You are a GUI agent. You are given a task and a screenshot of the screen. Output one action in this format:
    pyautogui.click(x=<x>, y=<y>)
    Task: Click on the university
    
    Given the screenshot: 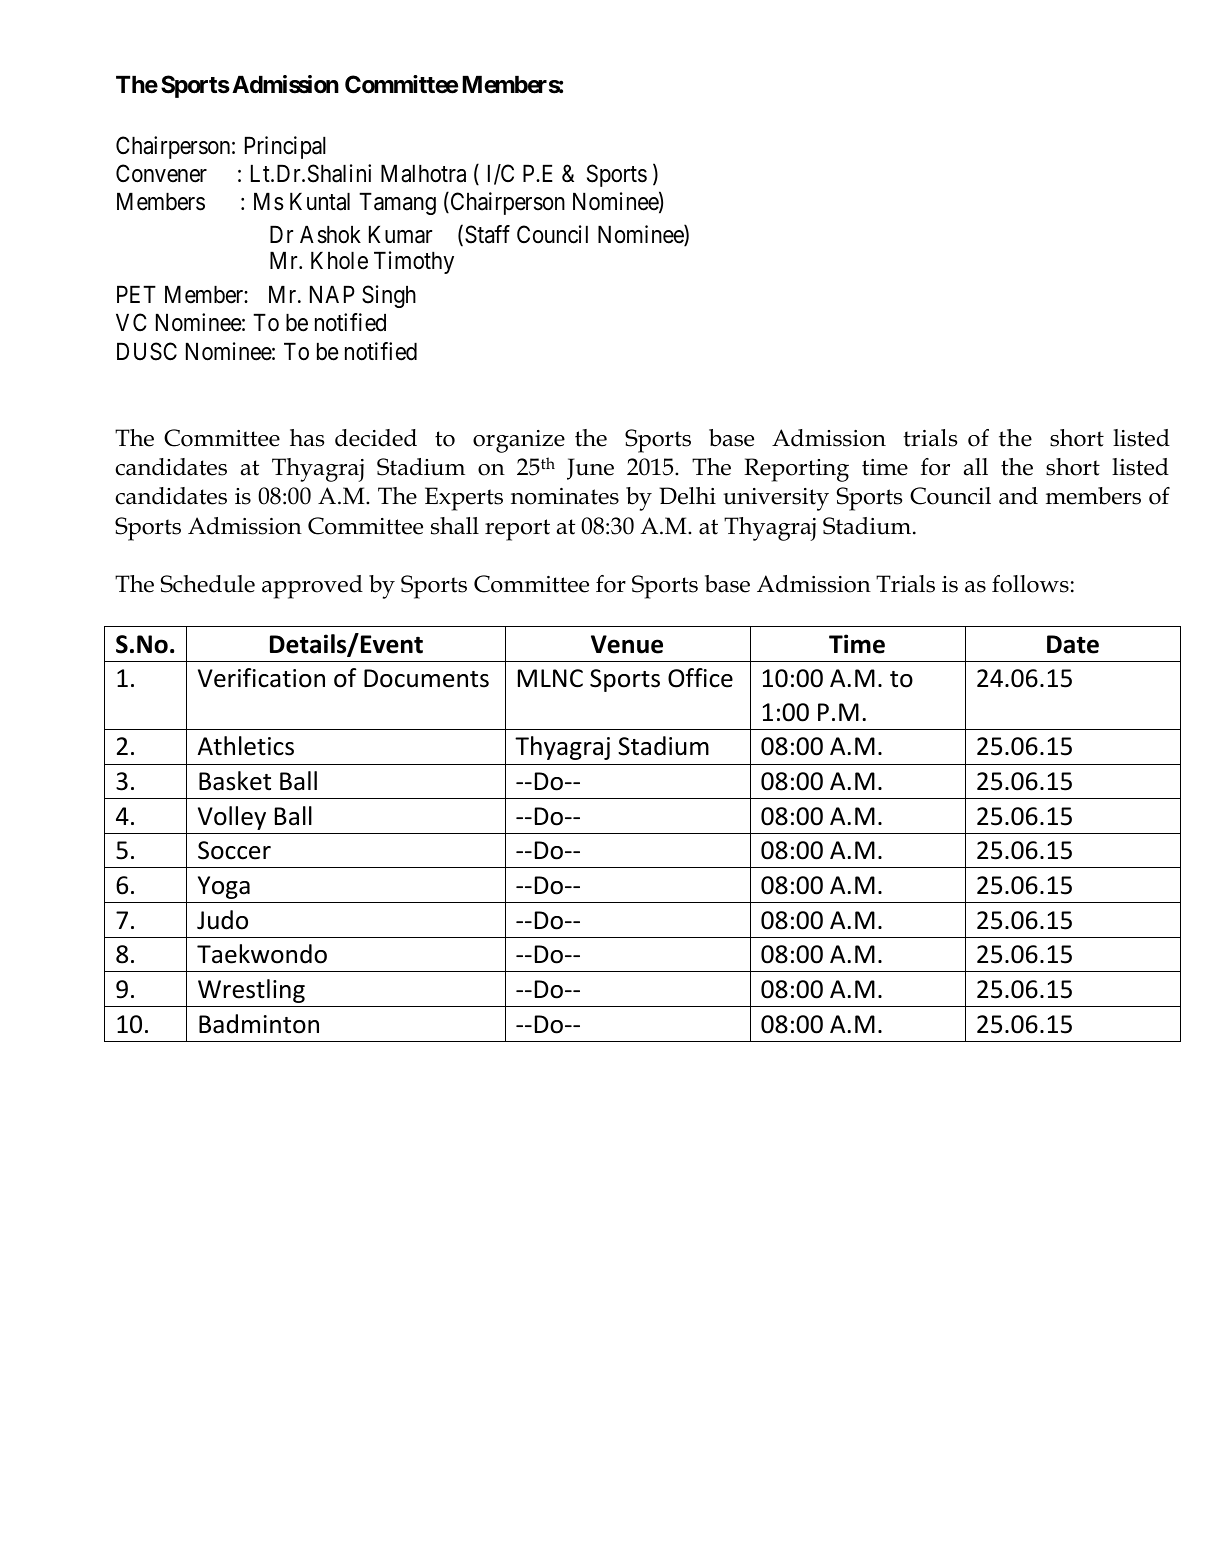 What is the action you would take?
    pyautogui.click(x=776, y=499)
